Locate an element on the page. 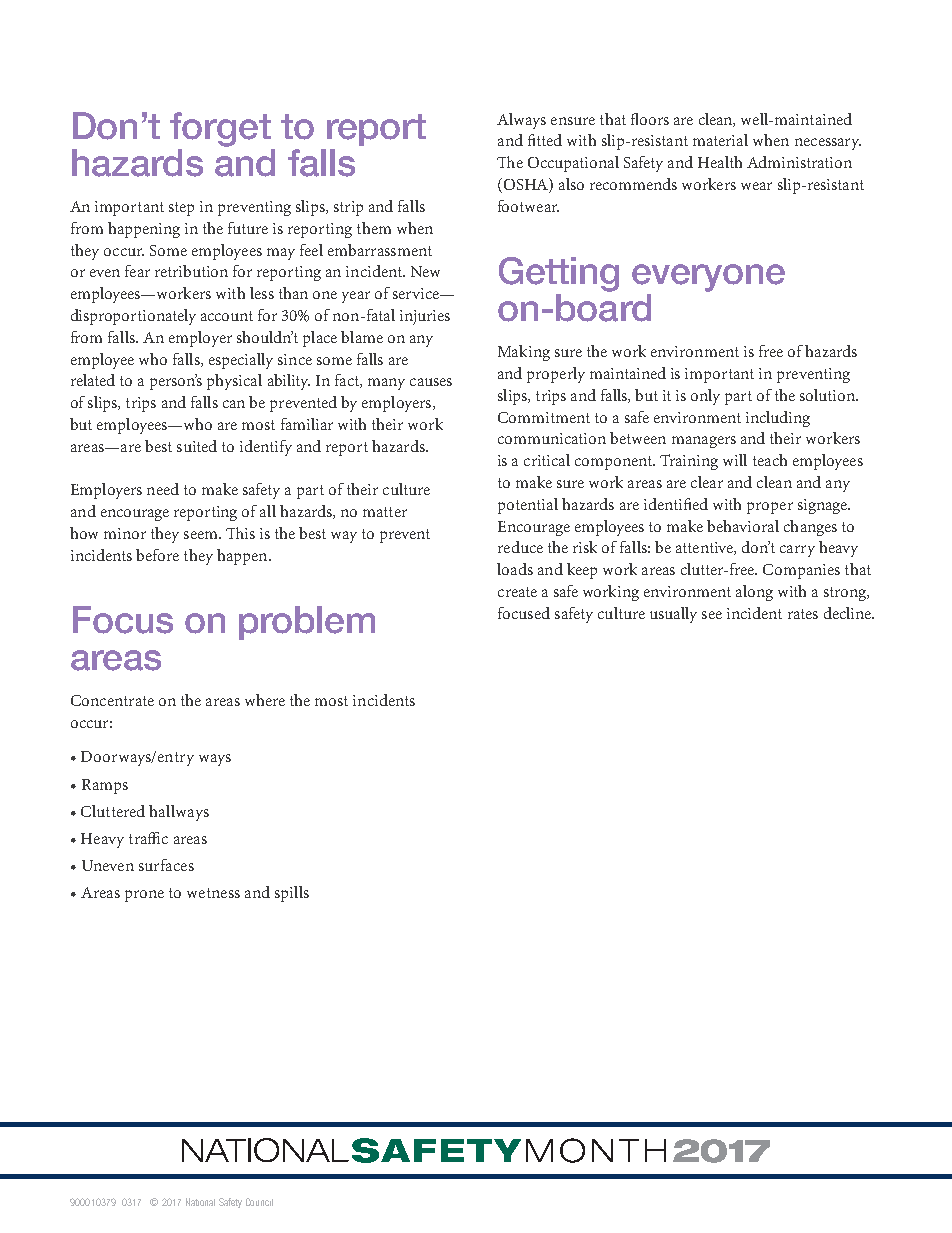 This document has width=952, height=1233. forget is located at coordinates (220, 129).
